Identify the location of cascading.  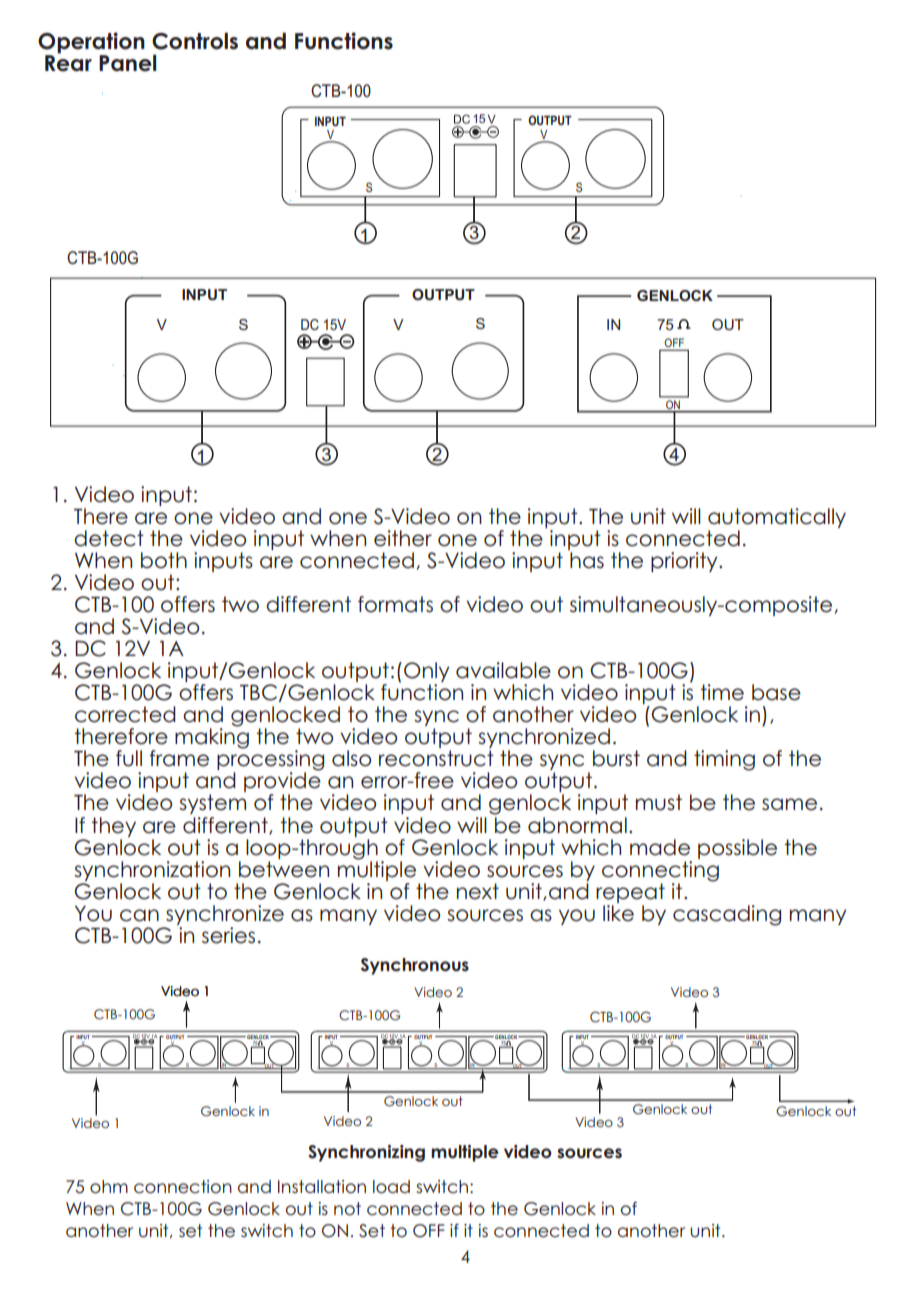
(727, 915).
